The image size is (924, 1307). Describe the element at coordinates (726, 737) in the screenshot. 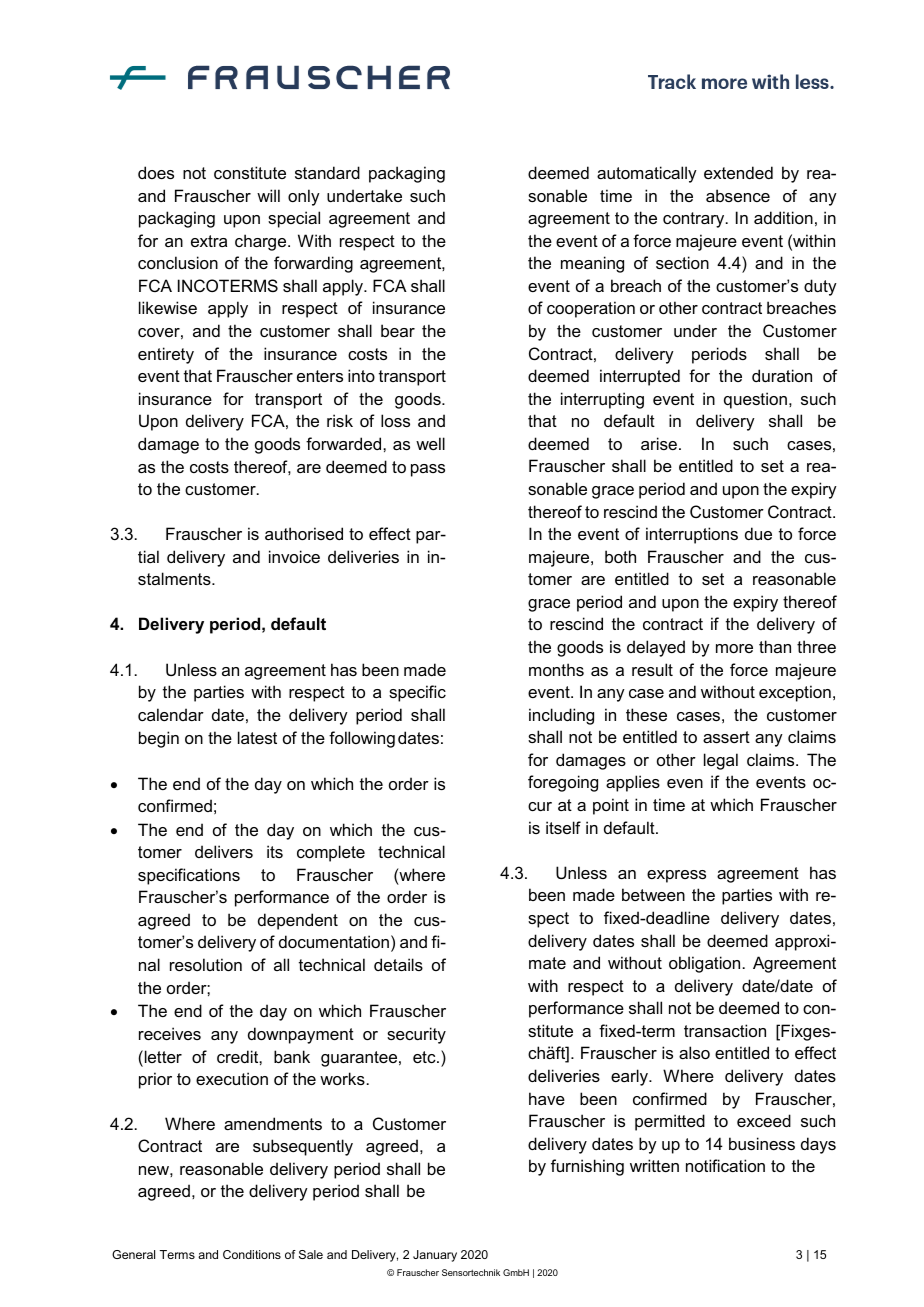

I see `assert` at that location.
